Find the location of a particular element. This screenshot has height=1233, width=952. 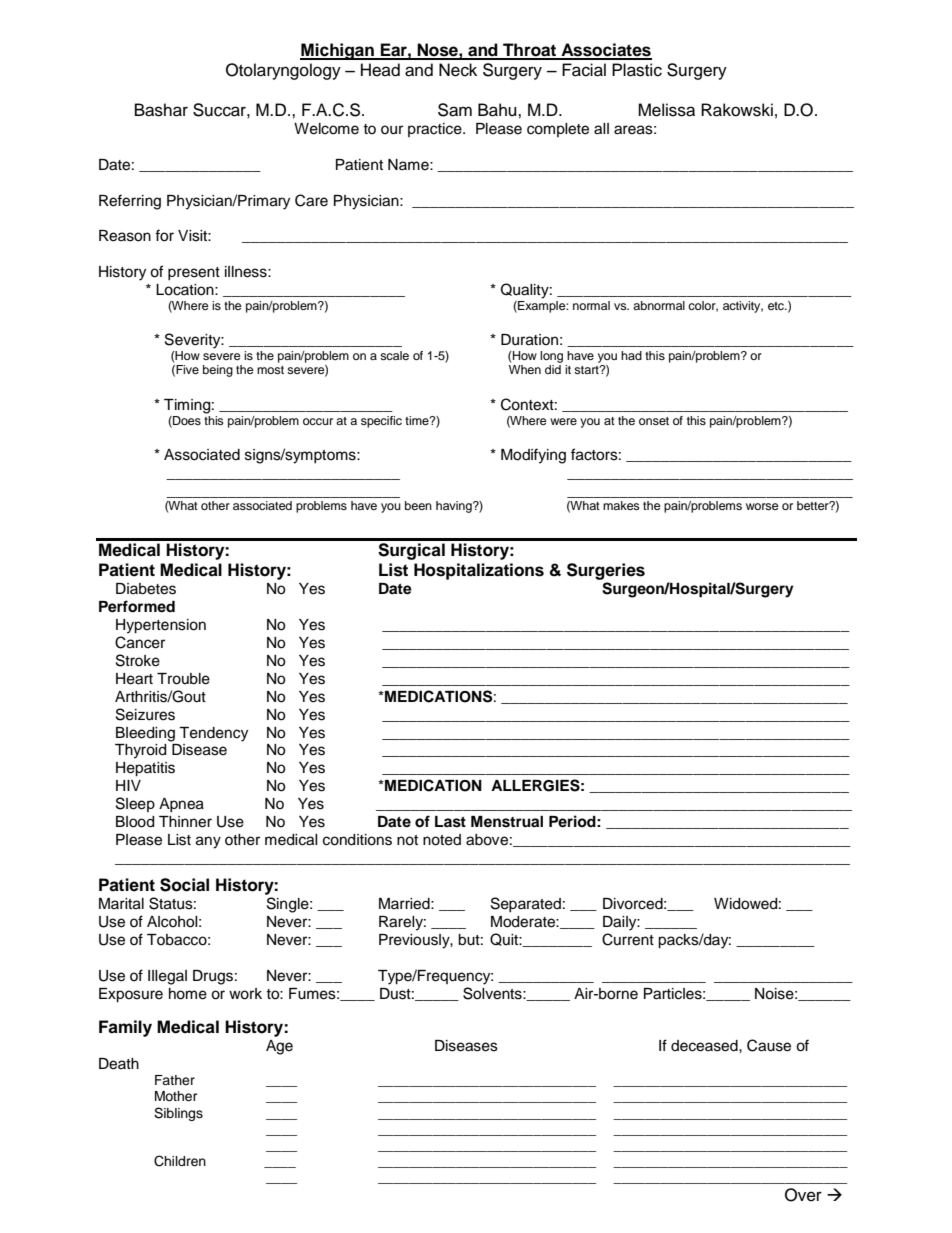

Age is located at coordinates (279, 1047).
